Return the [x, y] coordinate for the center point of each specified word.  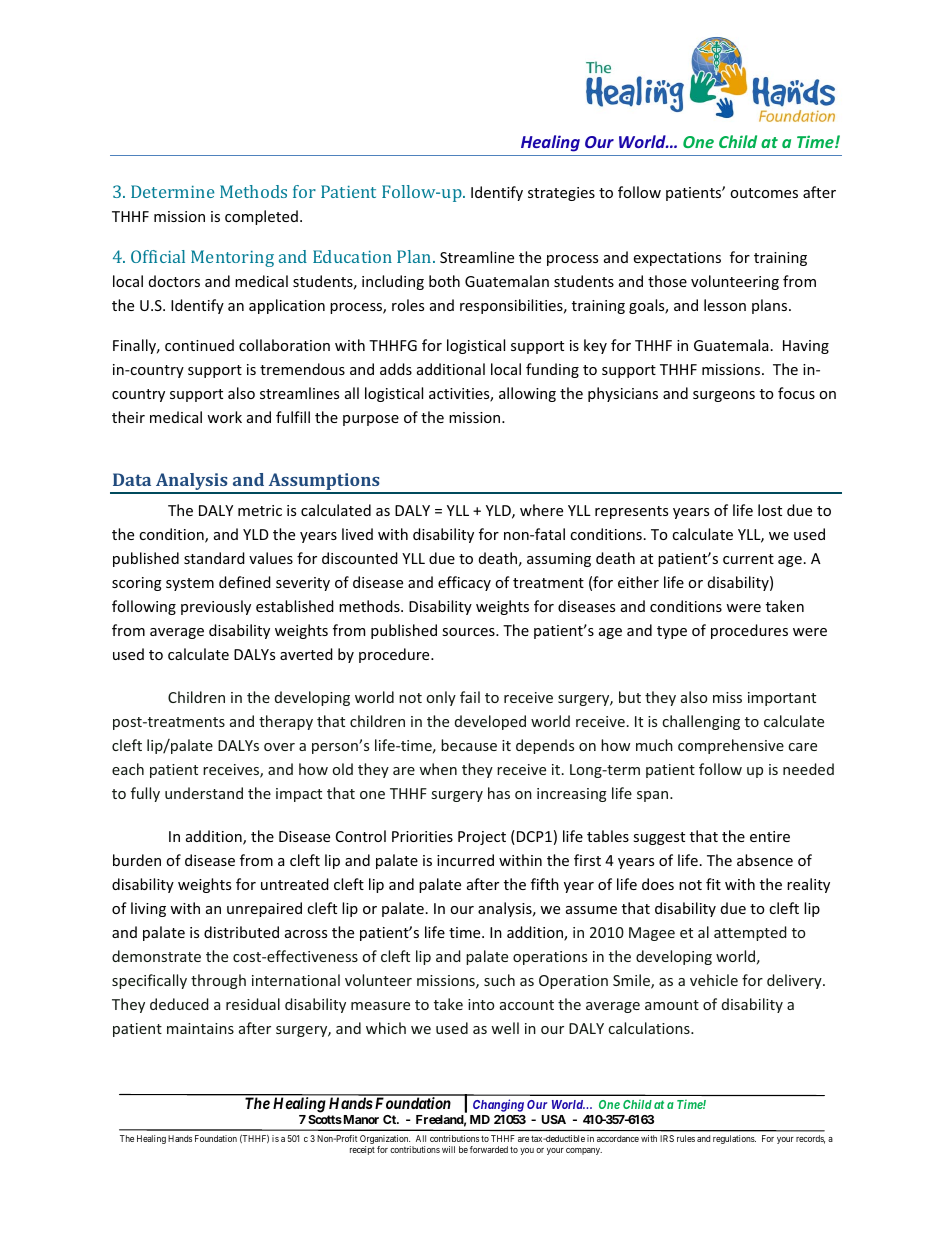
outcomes [764, 193]
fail [470, 697]
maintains [200, 1028]
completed [261, 217]
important [782, 699]
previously [216, 607]
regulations [734, 1139]
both [444, 281]
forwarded [489, 1149]
